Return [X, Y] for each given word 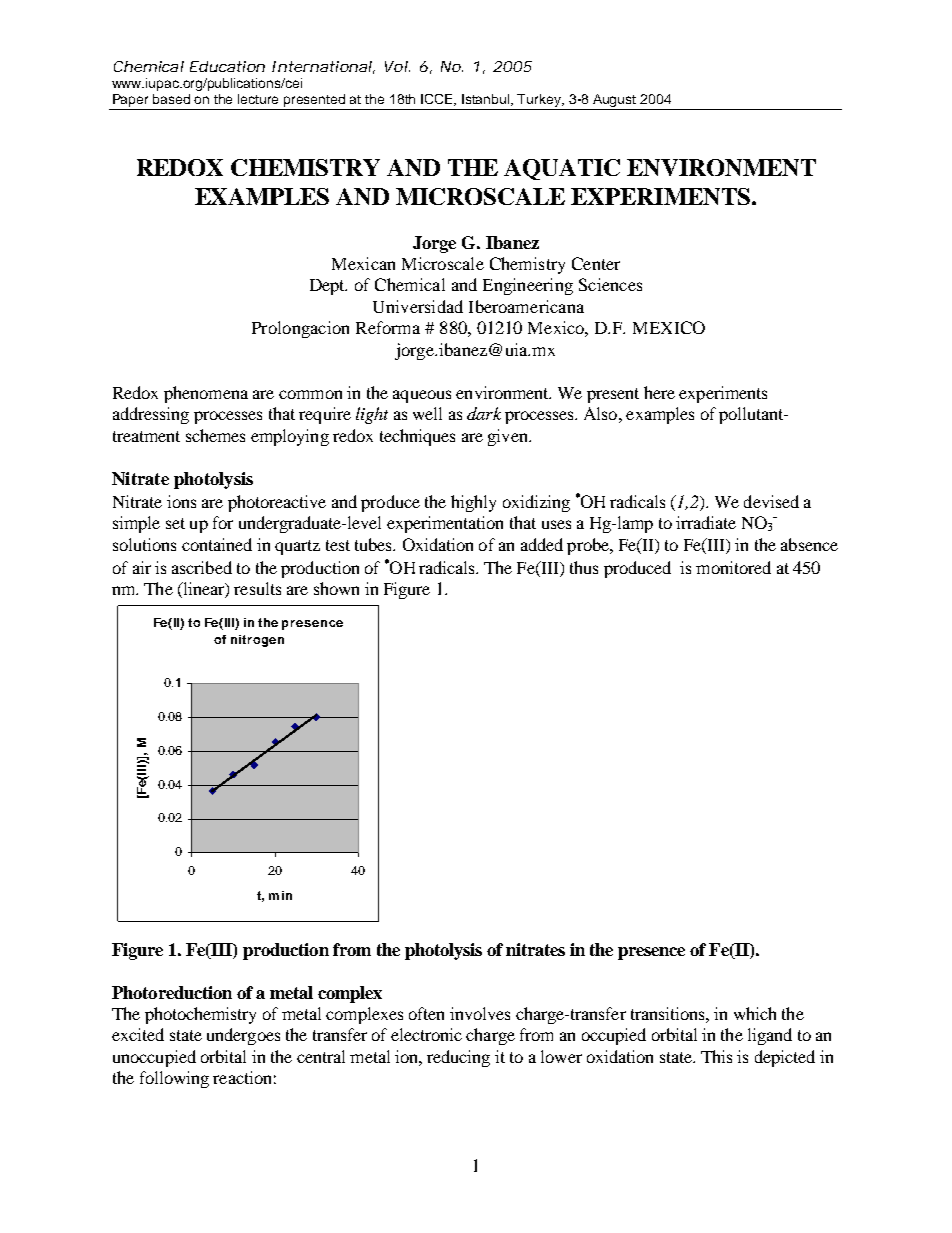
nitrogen [257, 641]
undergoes [243, 1036]
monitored [733, 567]
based [171, 99]
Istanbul [487, 100]
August [615, 102]
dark [484, 413]
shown [336, 588]
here [659, 392]
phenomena [206, 394]
